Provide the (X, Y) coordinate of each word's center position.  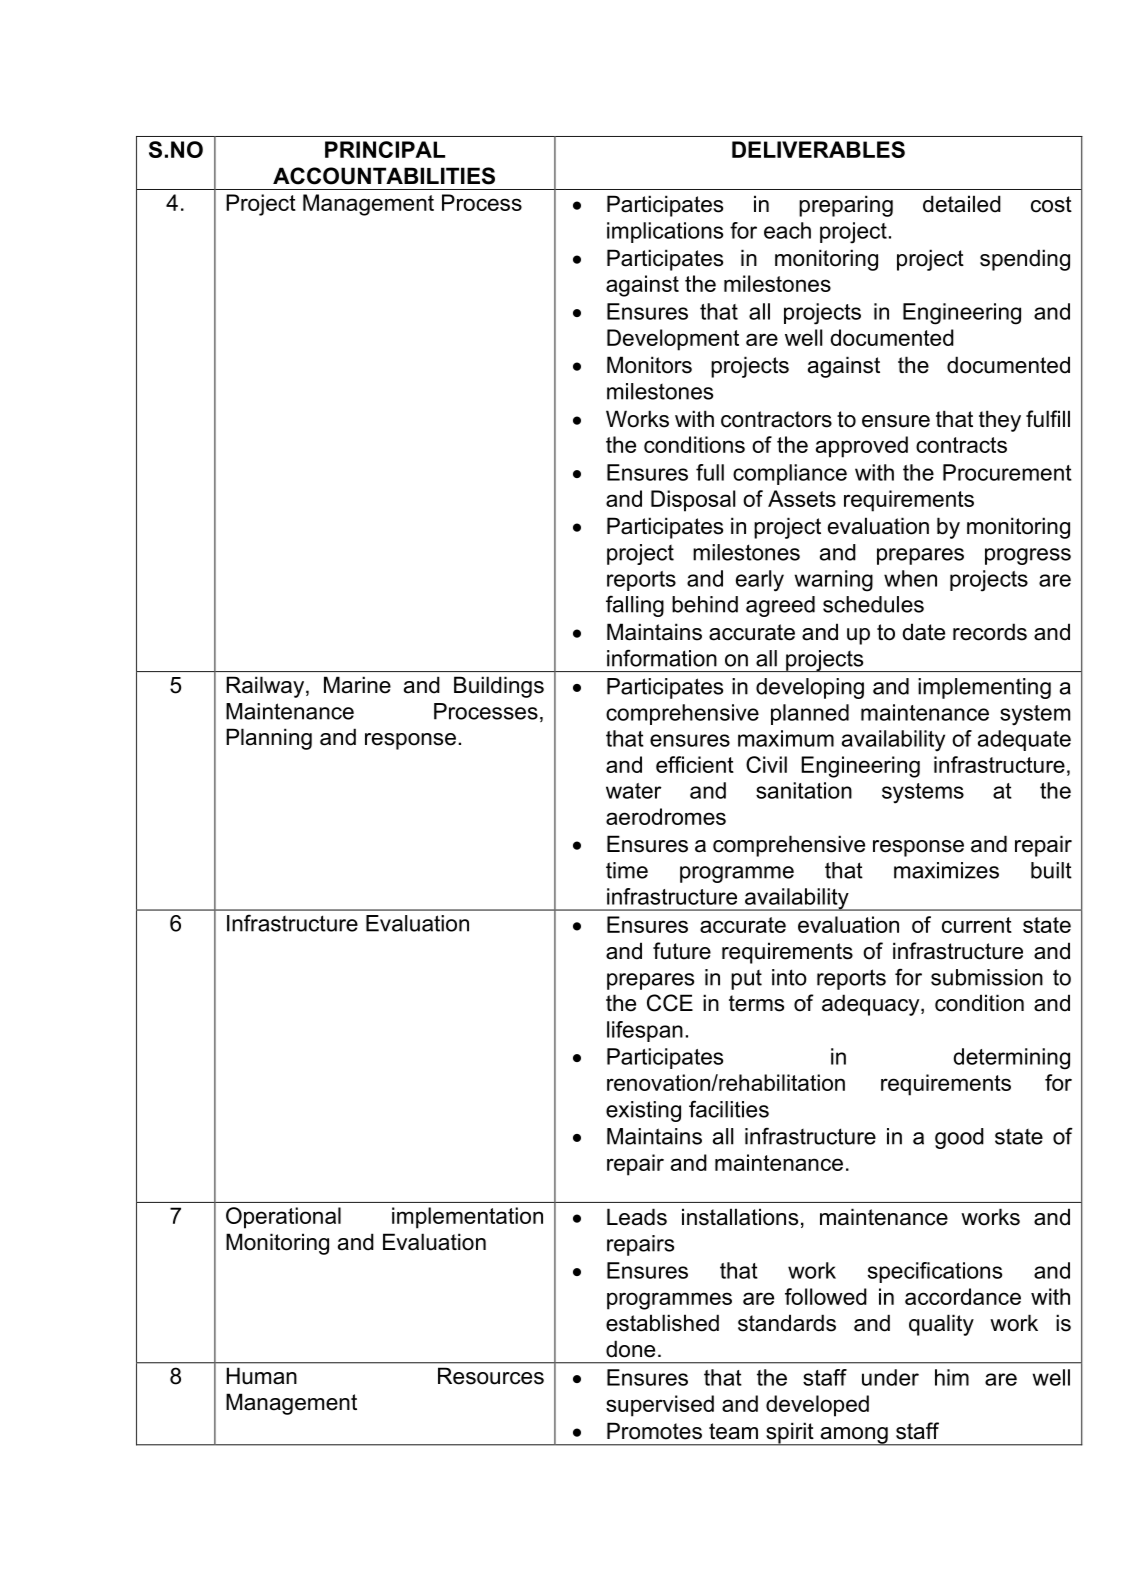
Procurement (1007, 472)
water (634, 791)
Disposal (693, 501)
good (959, 1138)
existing (643, 1111)
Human (262, 1376)
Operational (283, 1218)
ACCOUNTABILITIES (384, 176)
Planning (269, 739)
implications (665, 232)
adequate (1024, 740)
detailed (962, 204)
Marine (357, 685)
